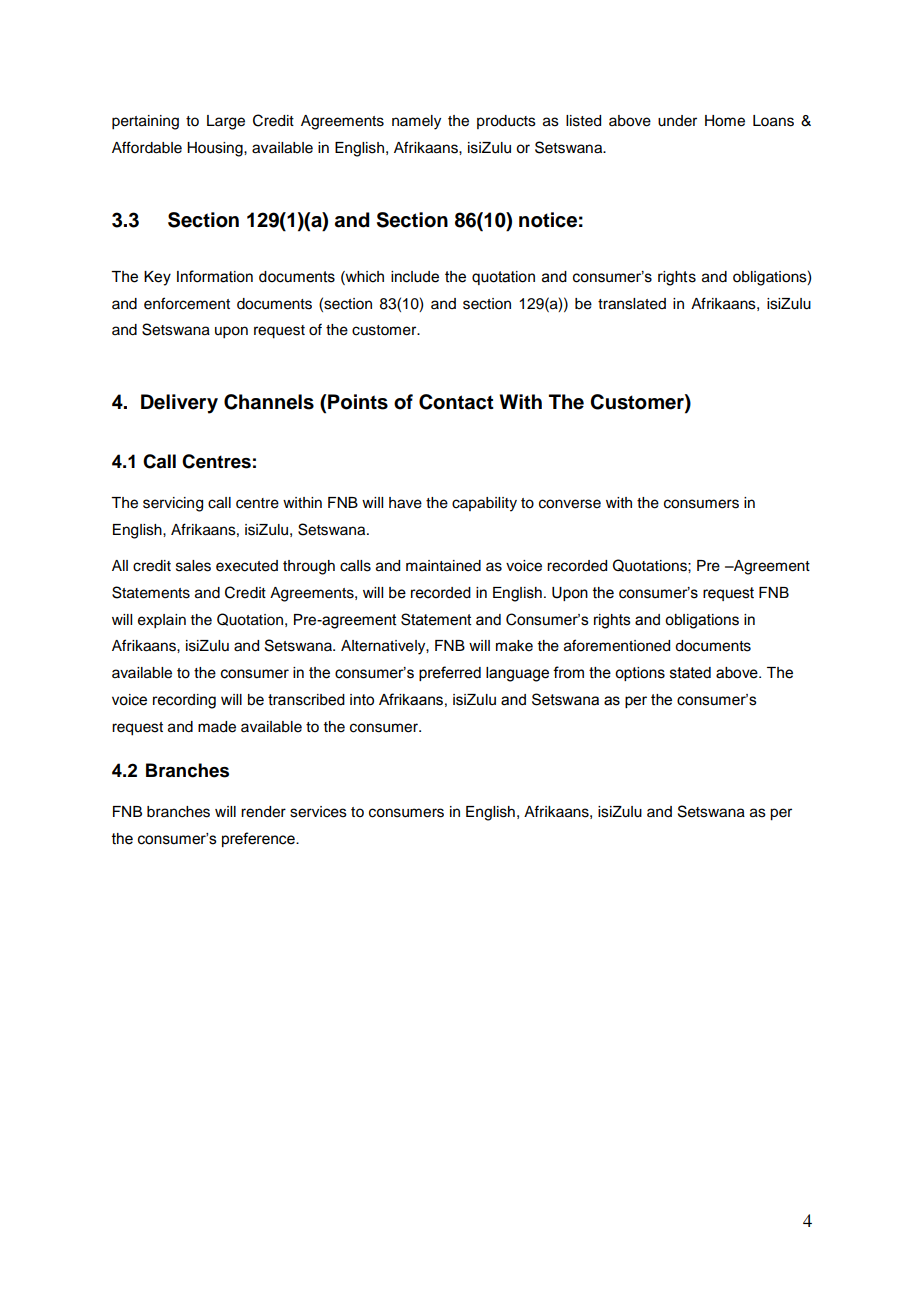  What do you see at coordinates (173, 504) in the document?
I see `servicing` at bounding box center [173, 504].
